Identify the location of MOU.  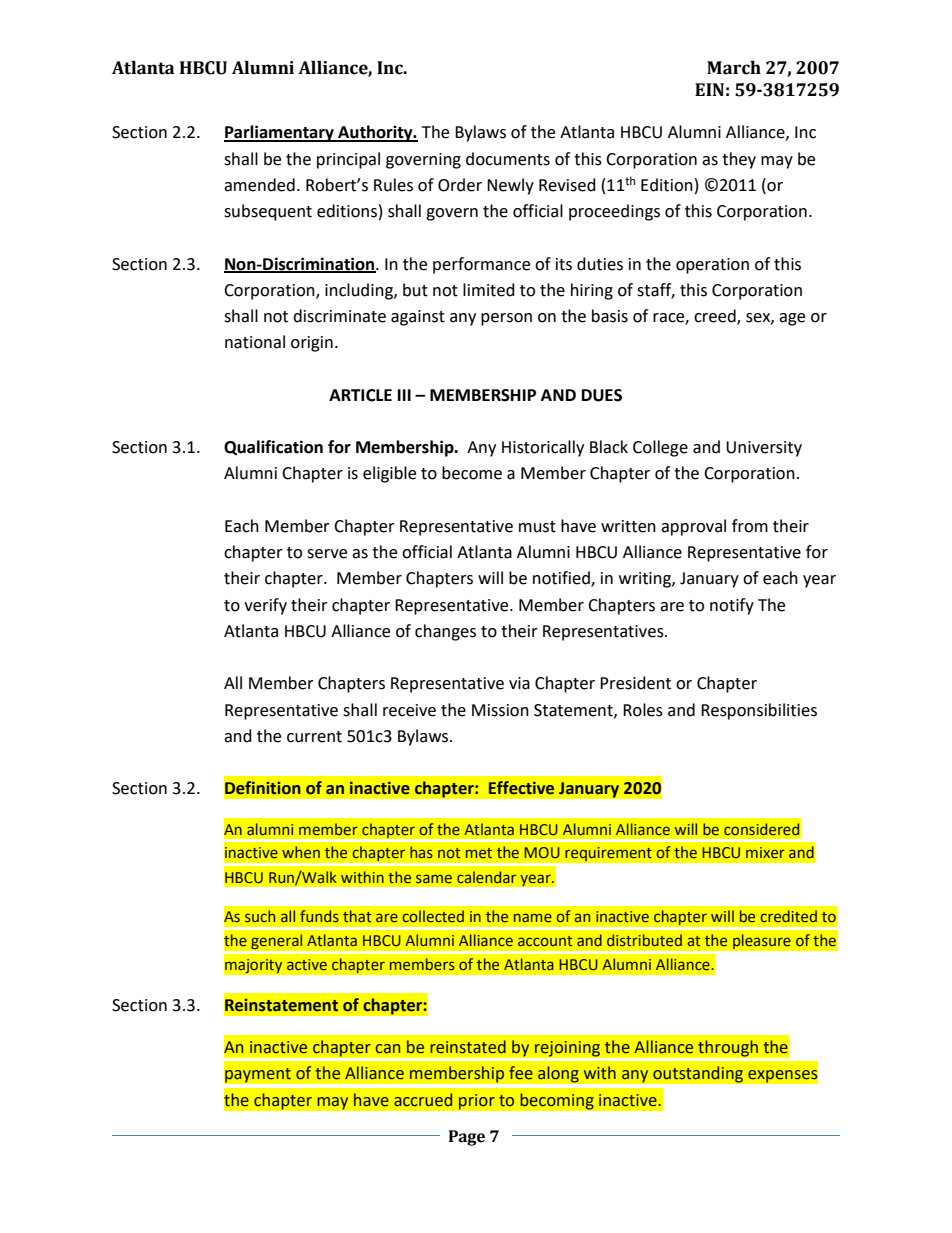
(542, 852).
